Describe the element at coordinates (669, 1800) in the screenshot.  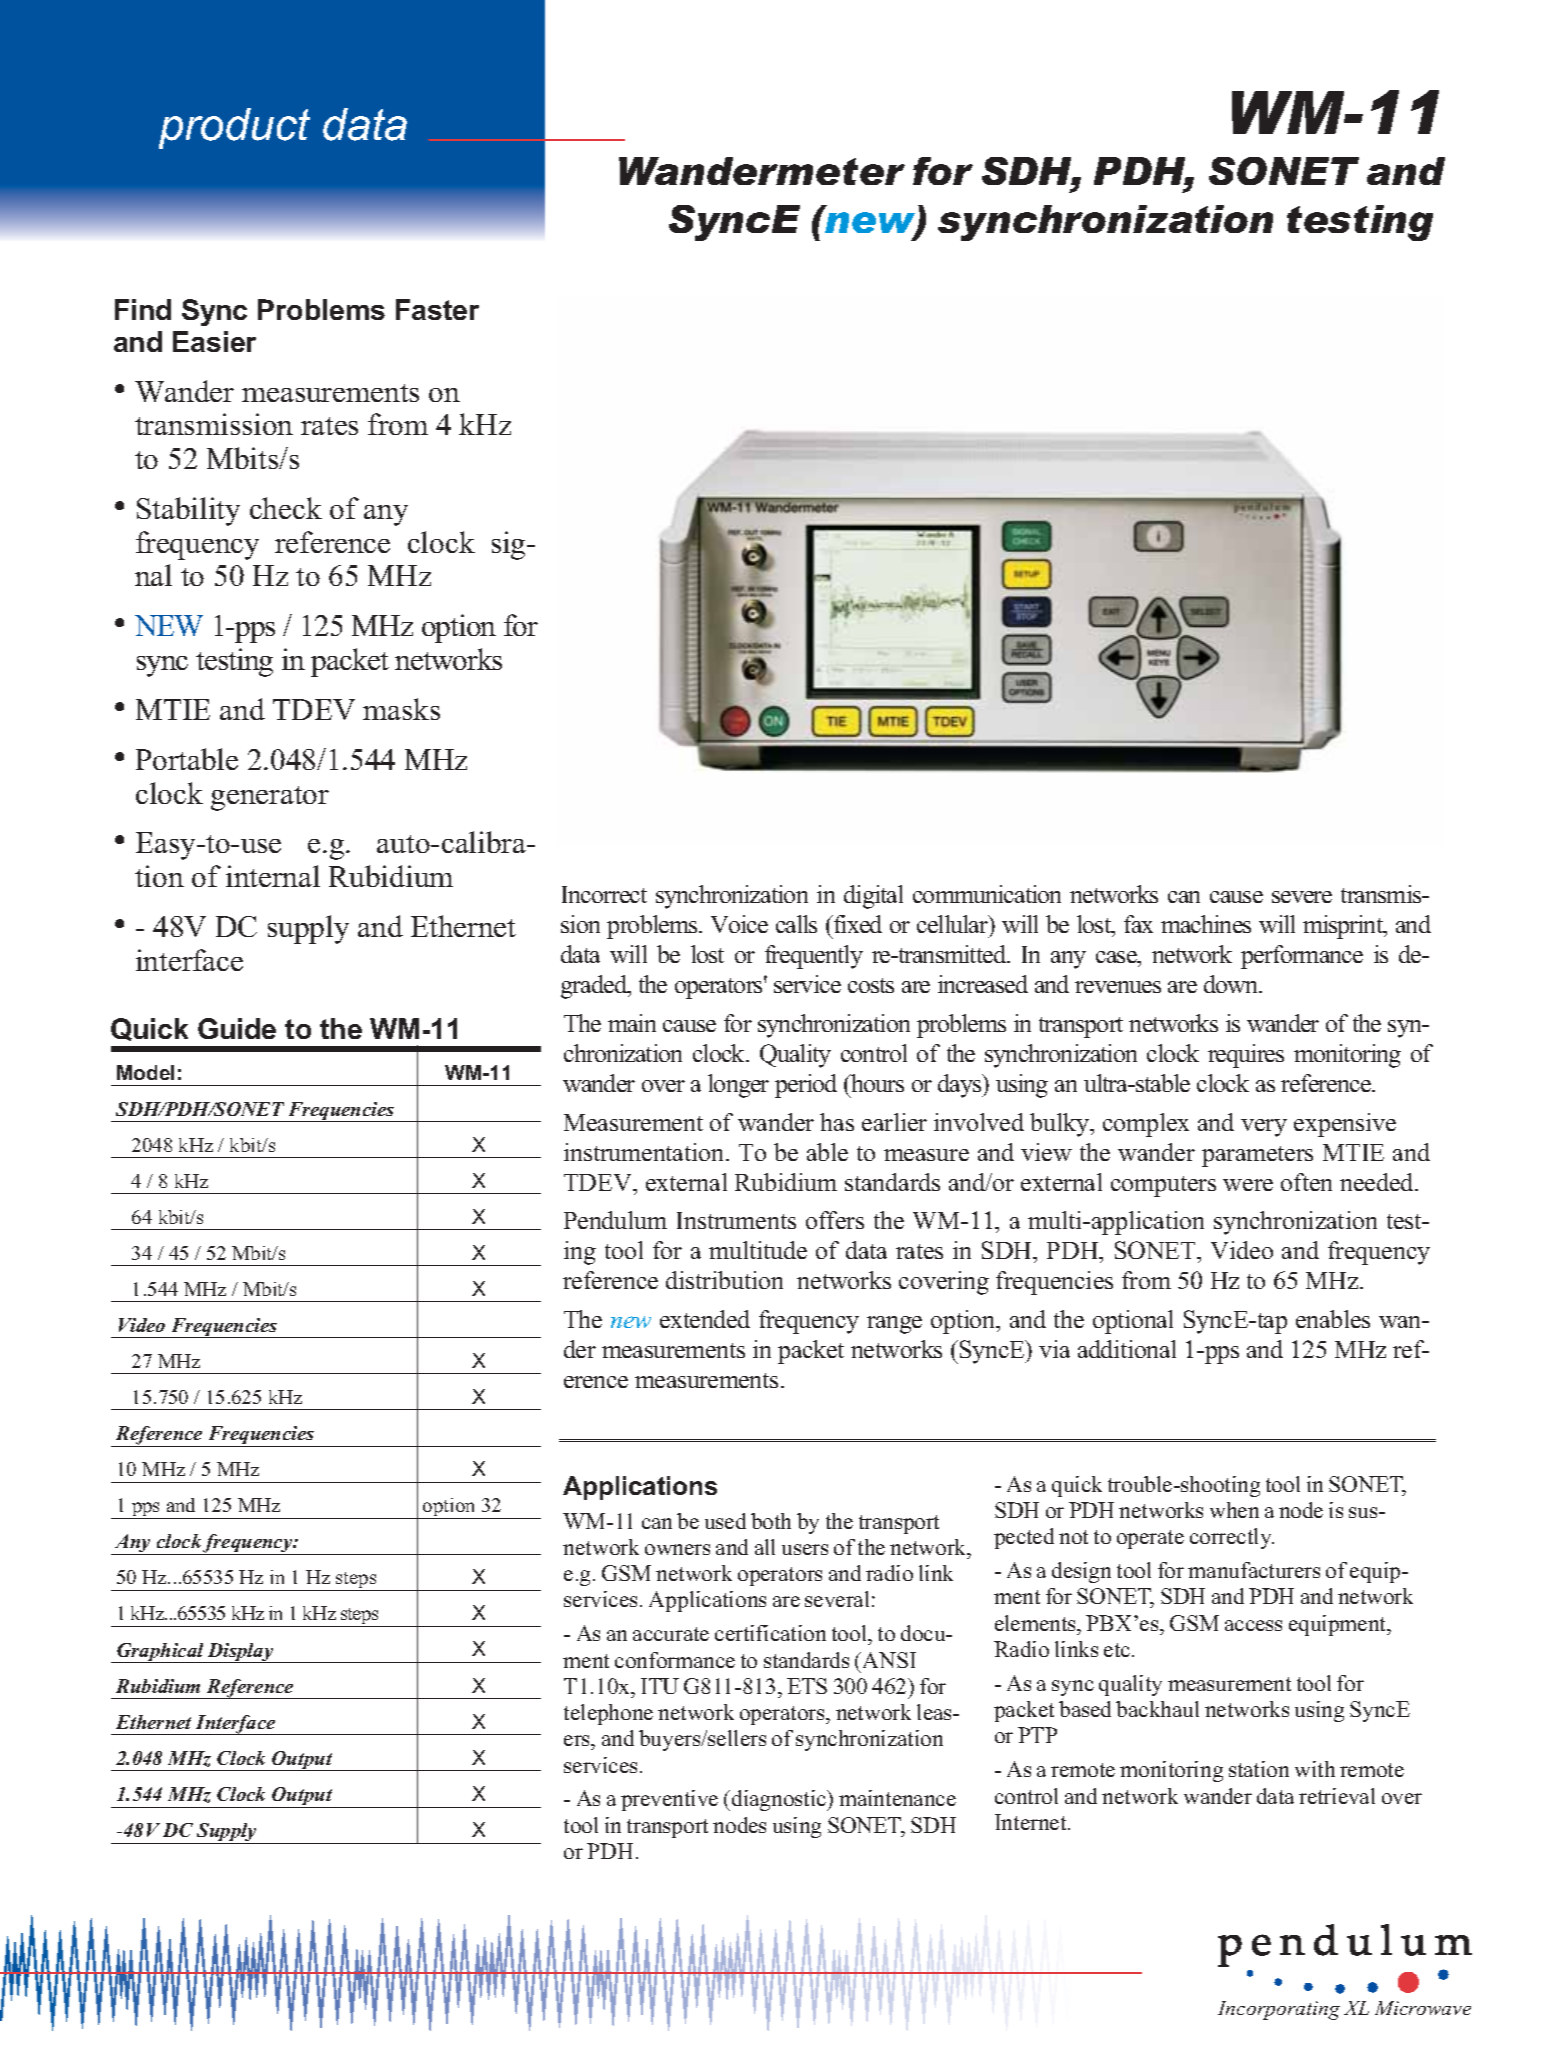
I see `preventive` at that location.
